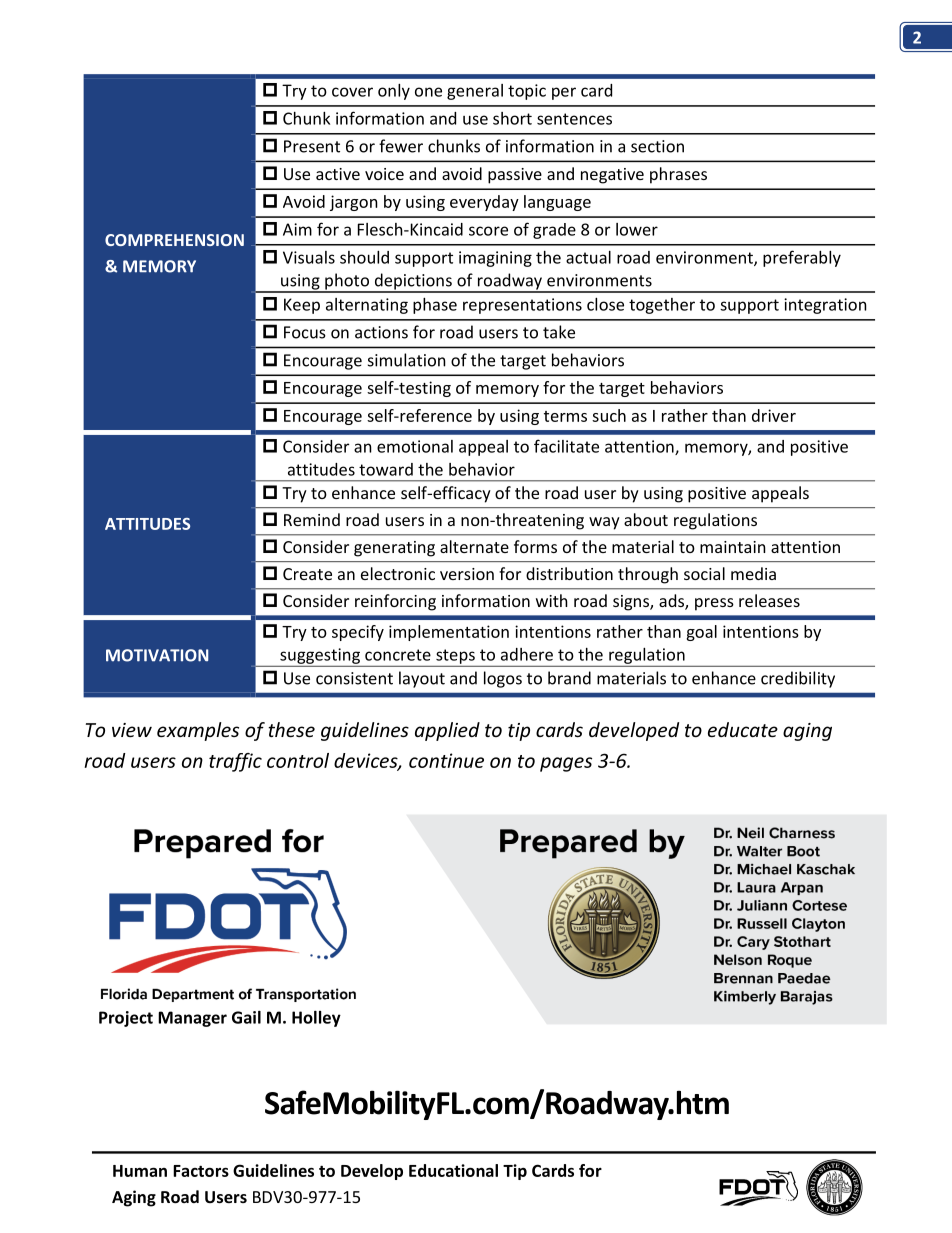  Describe the element at coordinates (449, 633) in the image. I see `implementation` at that location.
